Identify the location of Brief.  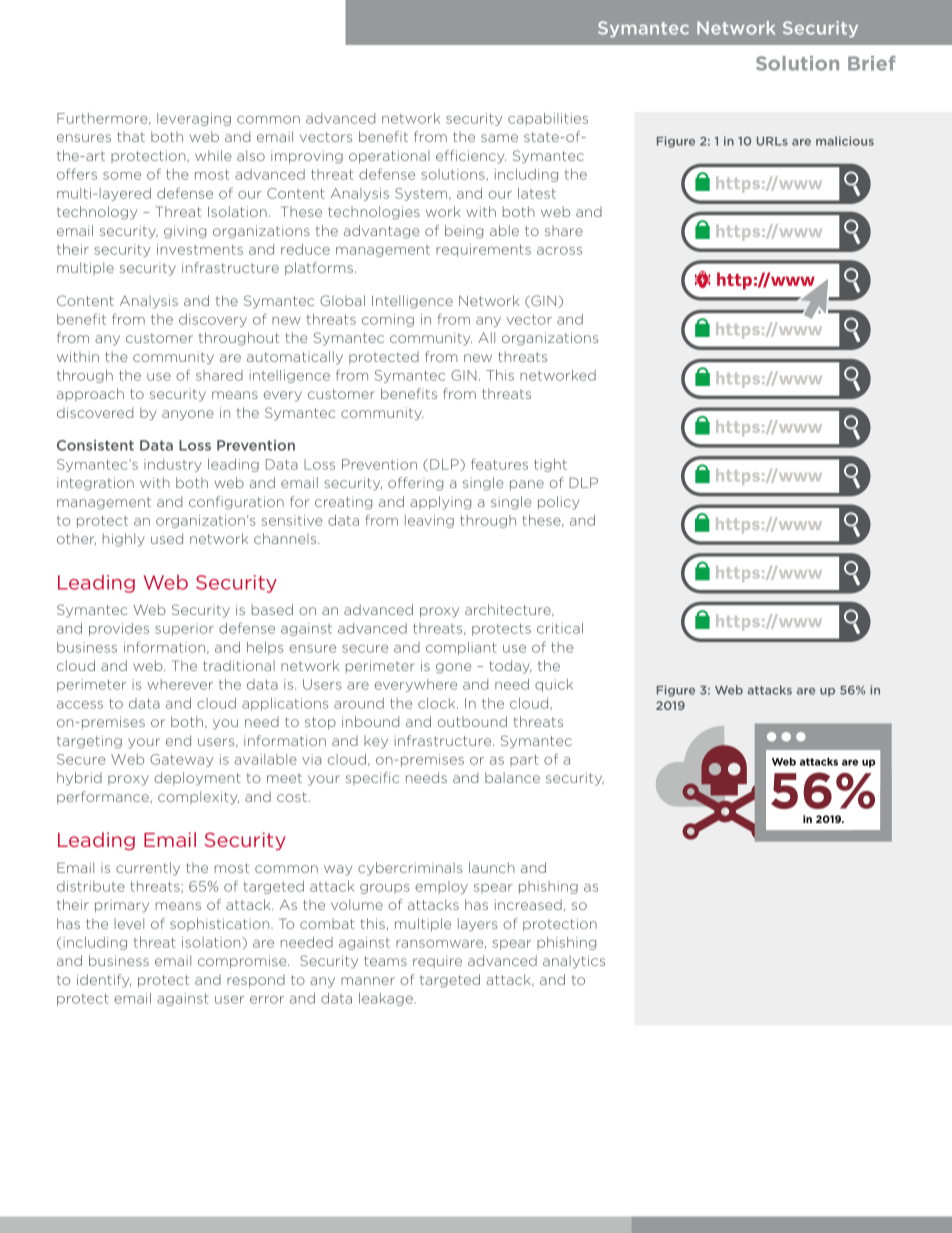
(871, 63).
